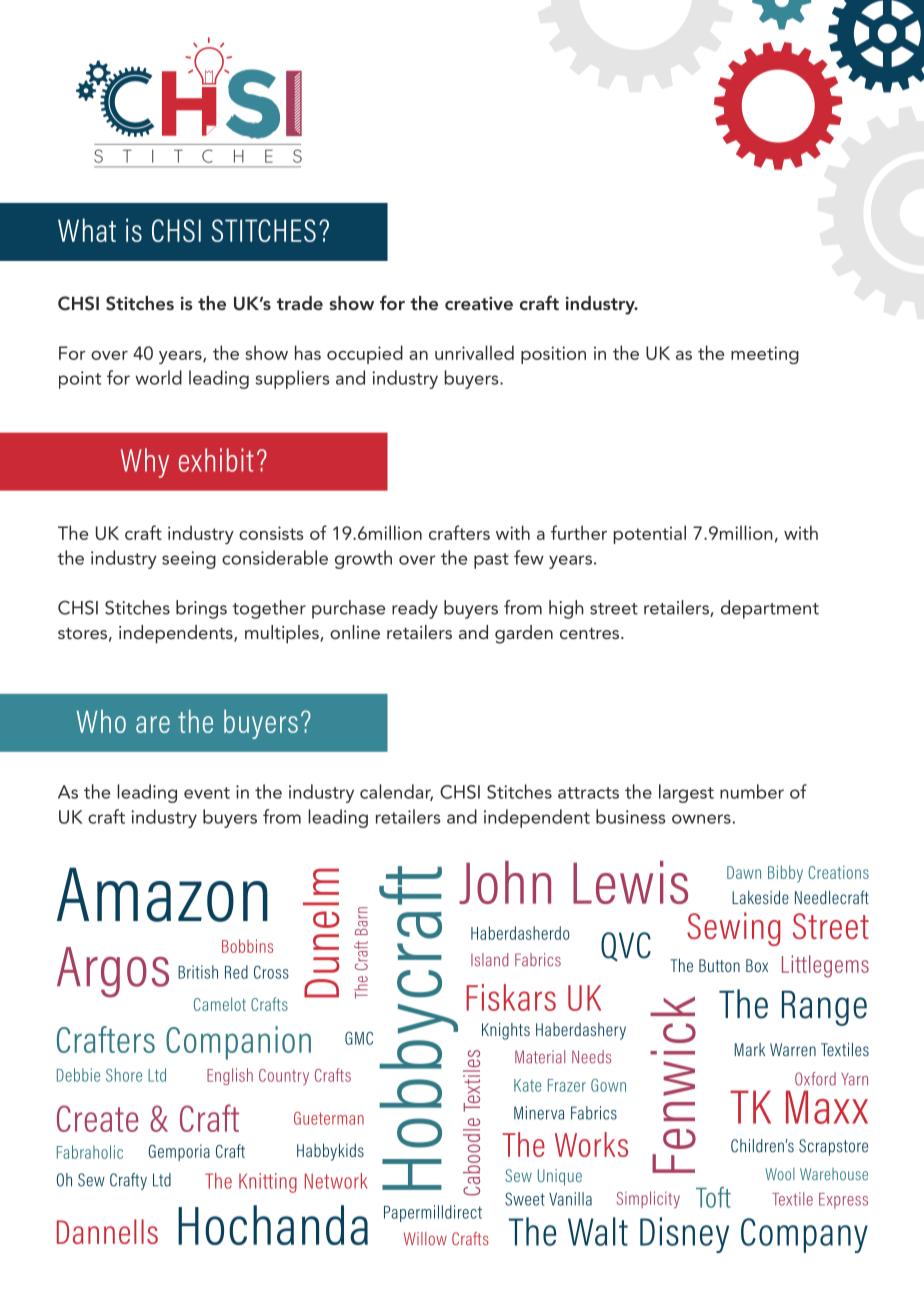 Image resolution: width=924 pixels, height=1308 pixels. Describe the element at coordinates (363, 559) in the screenshot. I see `growth` at that location.
